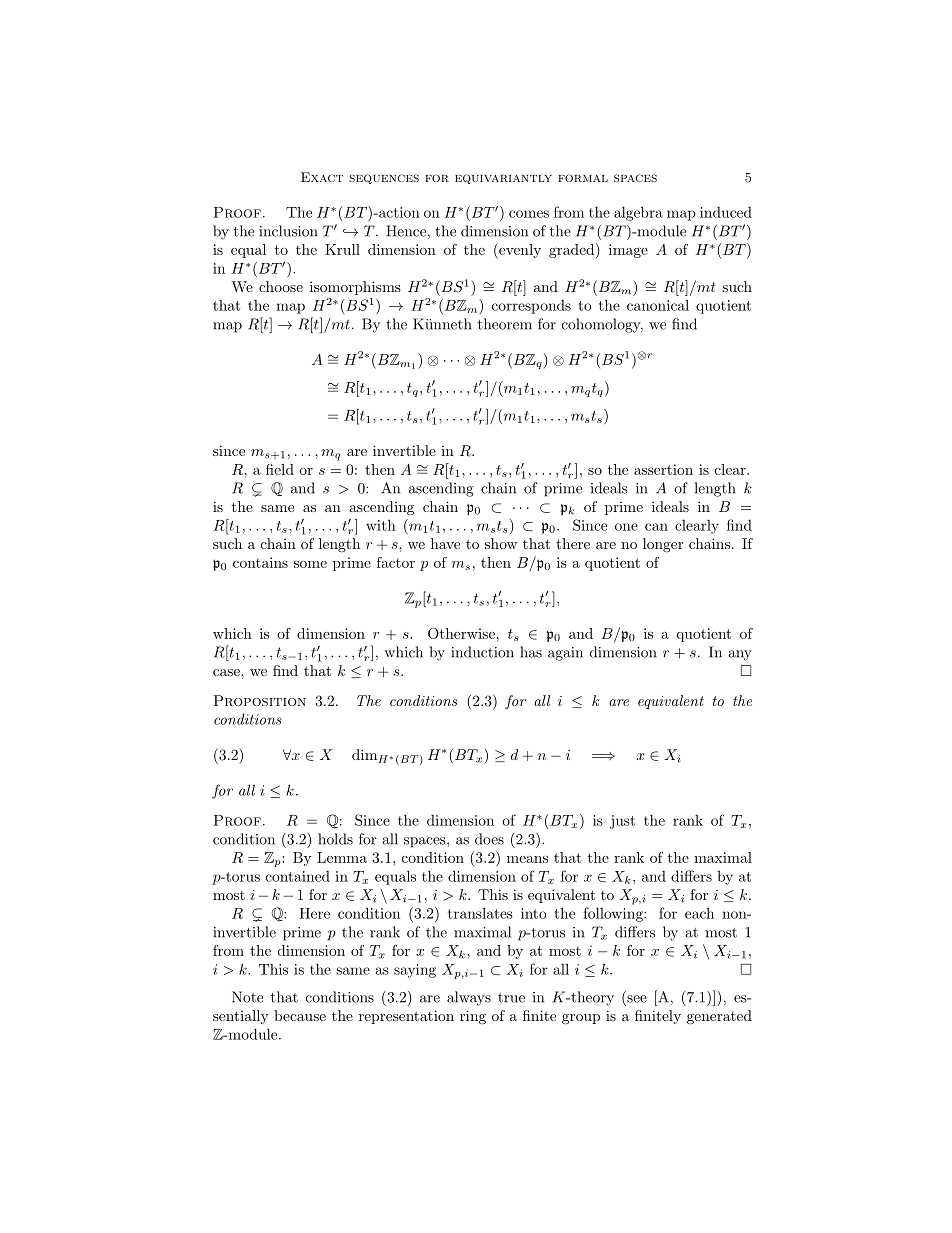 The width and height of the screenshot is (952, 1233). Describe the element at coordinates (288, 231) in the screenshot. I see `inclusion` at that location.
